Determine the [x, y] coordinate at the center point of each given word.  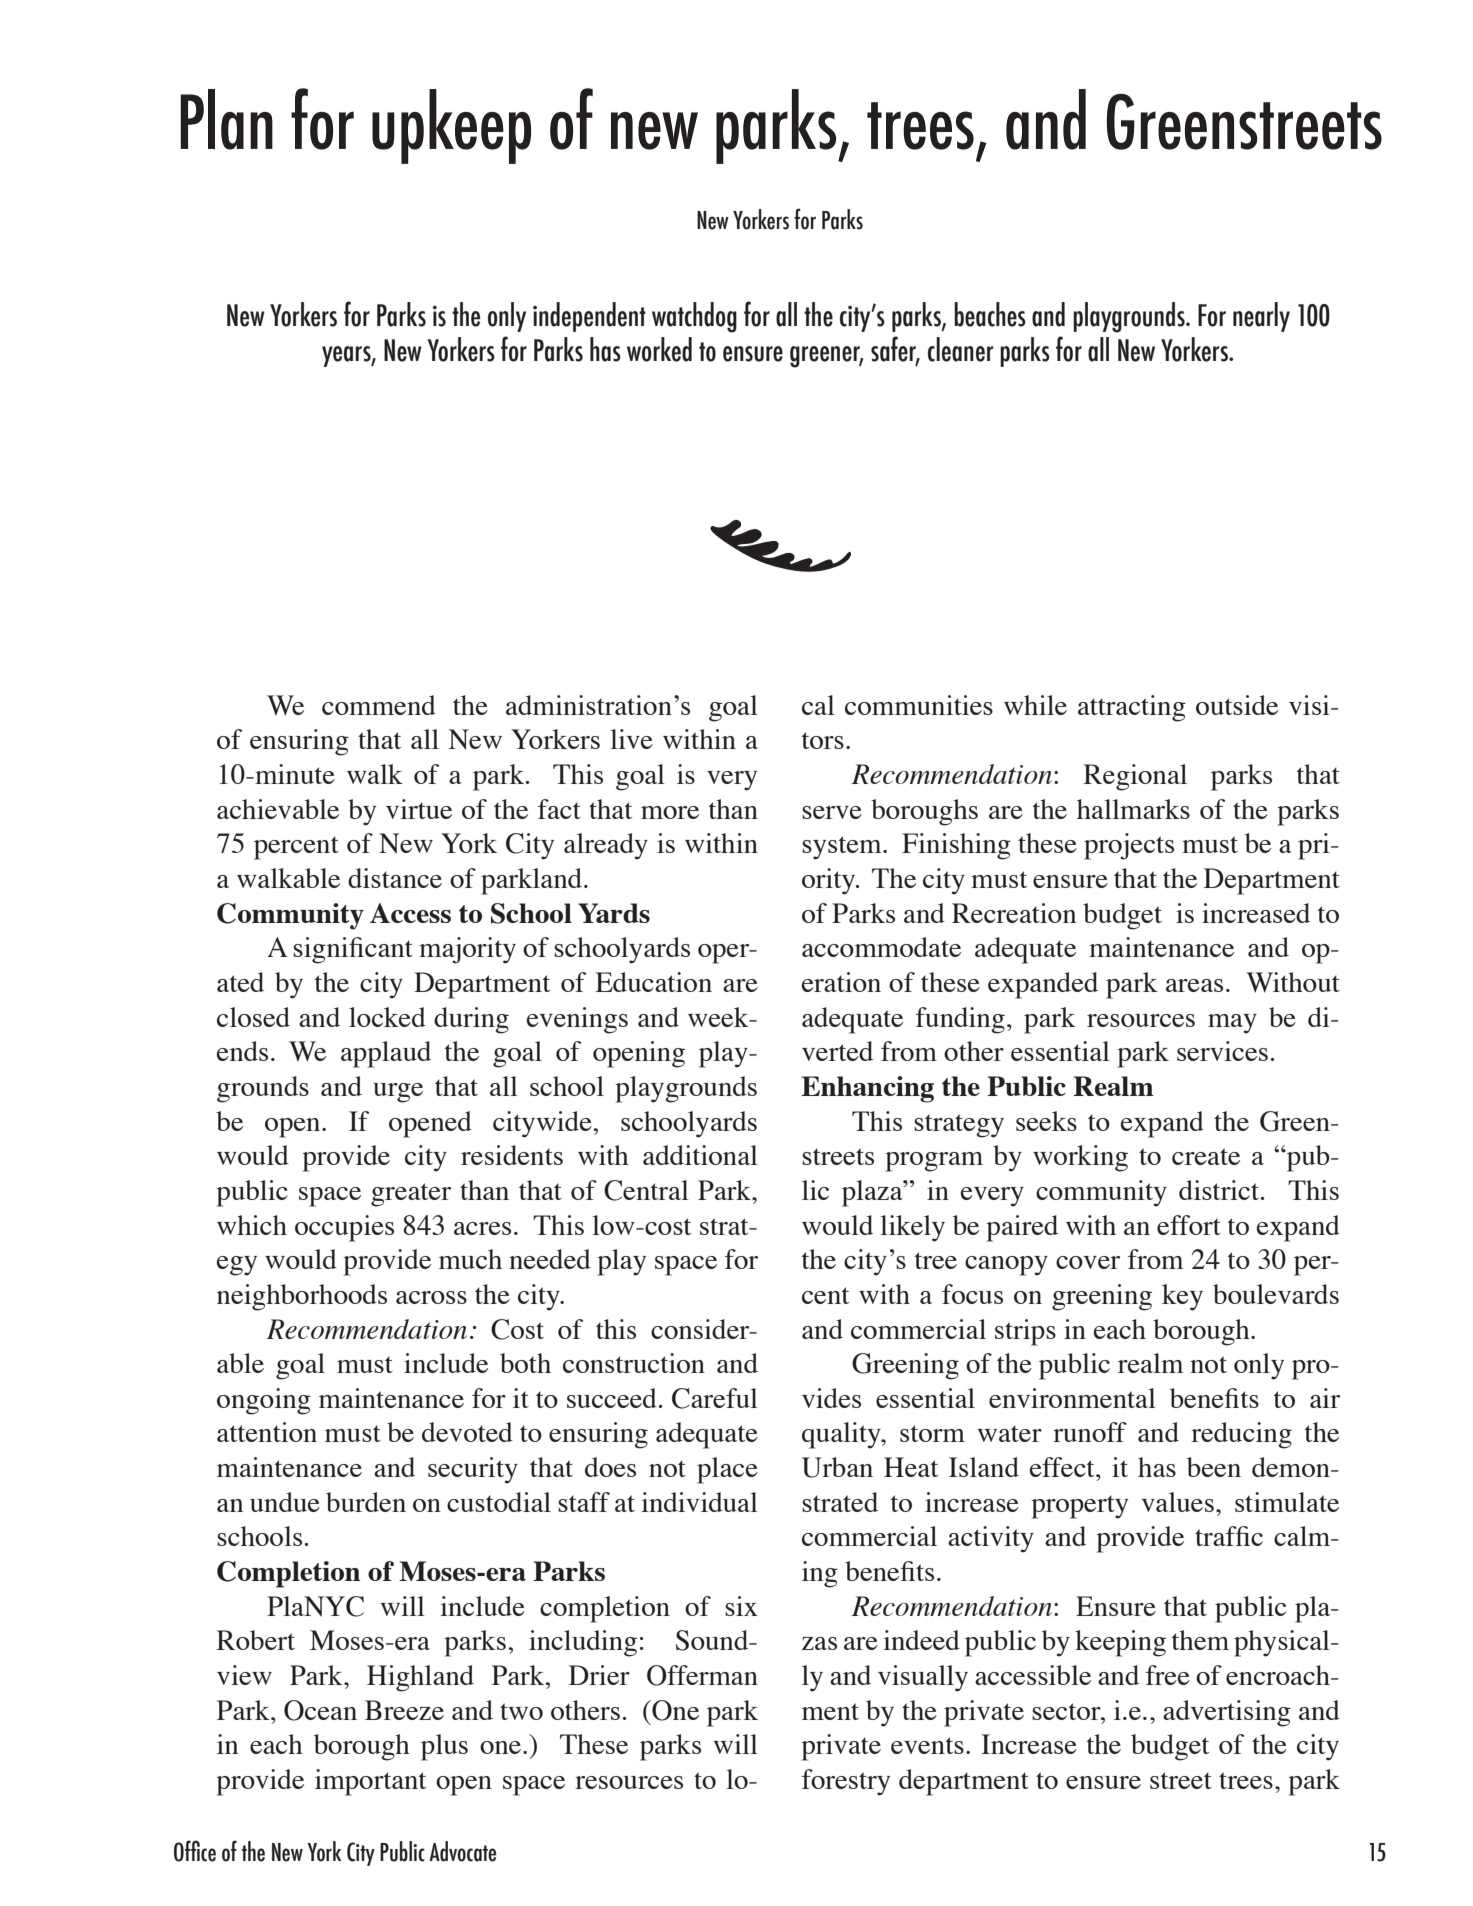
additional [700, 1155]
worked [659, 349]
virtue [419, 809]
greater [411, 1195]
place [727, 1470]
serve [832, 812]
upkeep [451, 126]
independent [589, 317]
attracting [1132, 708]
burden [366, 1502]
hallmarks [1133, 809]
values [1177, 1502]
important [370, 1782]
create [1206, 1156]
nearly [1261, 317]
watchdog [694, 317]
